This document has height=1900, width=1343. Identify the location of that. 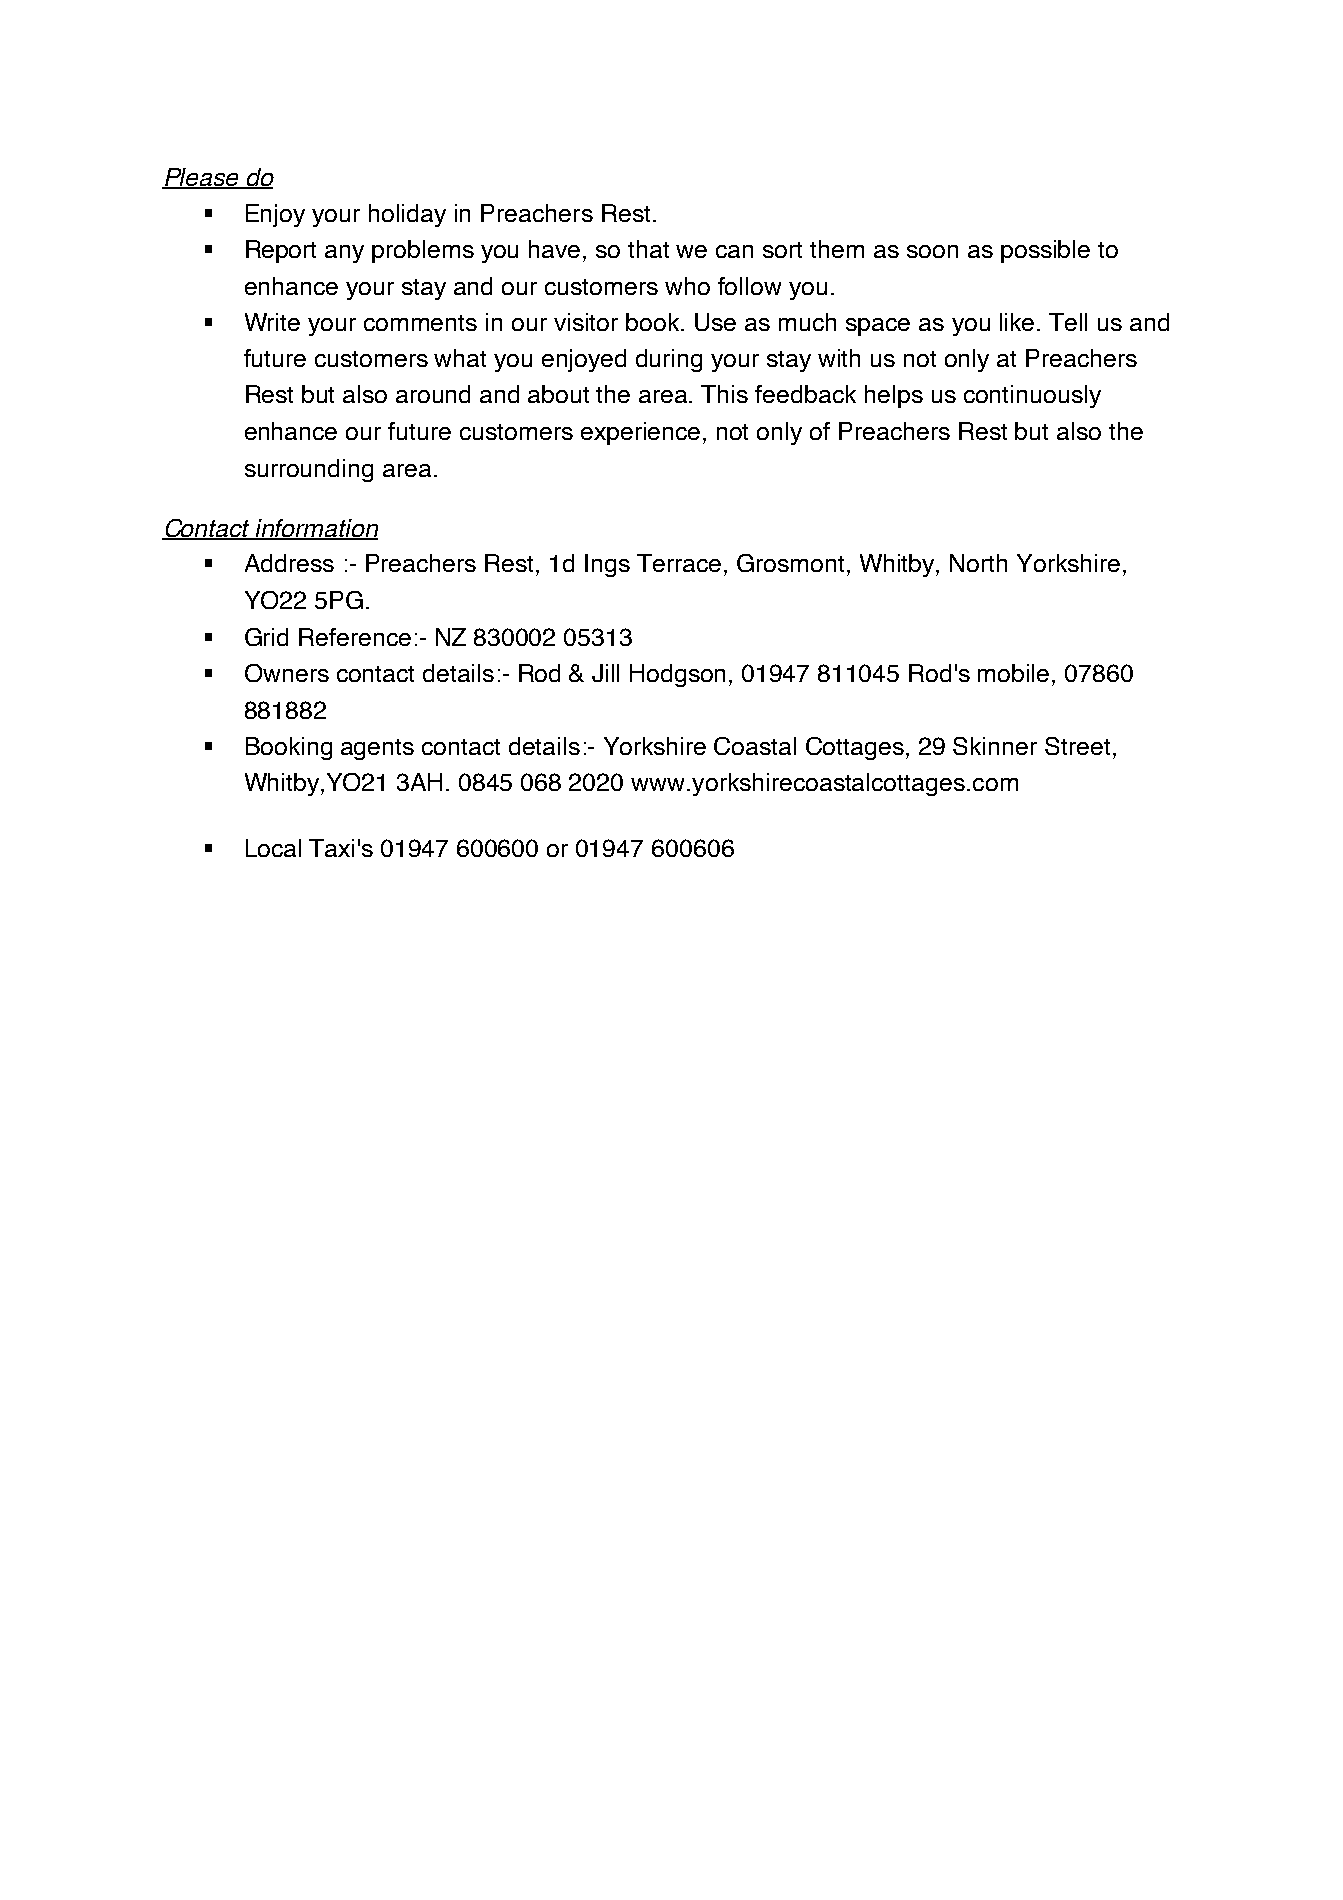
(648, 249).
